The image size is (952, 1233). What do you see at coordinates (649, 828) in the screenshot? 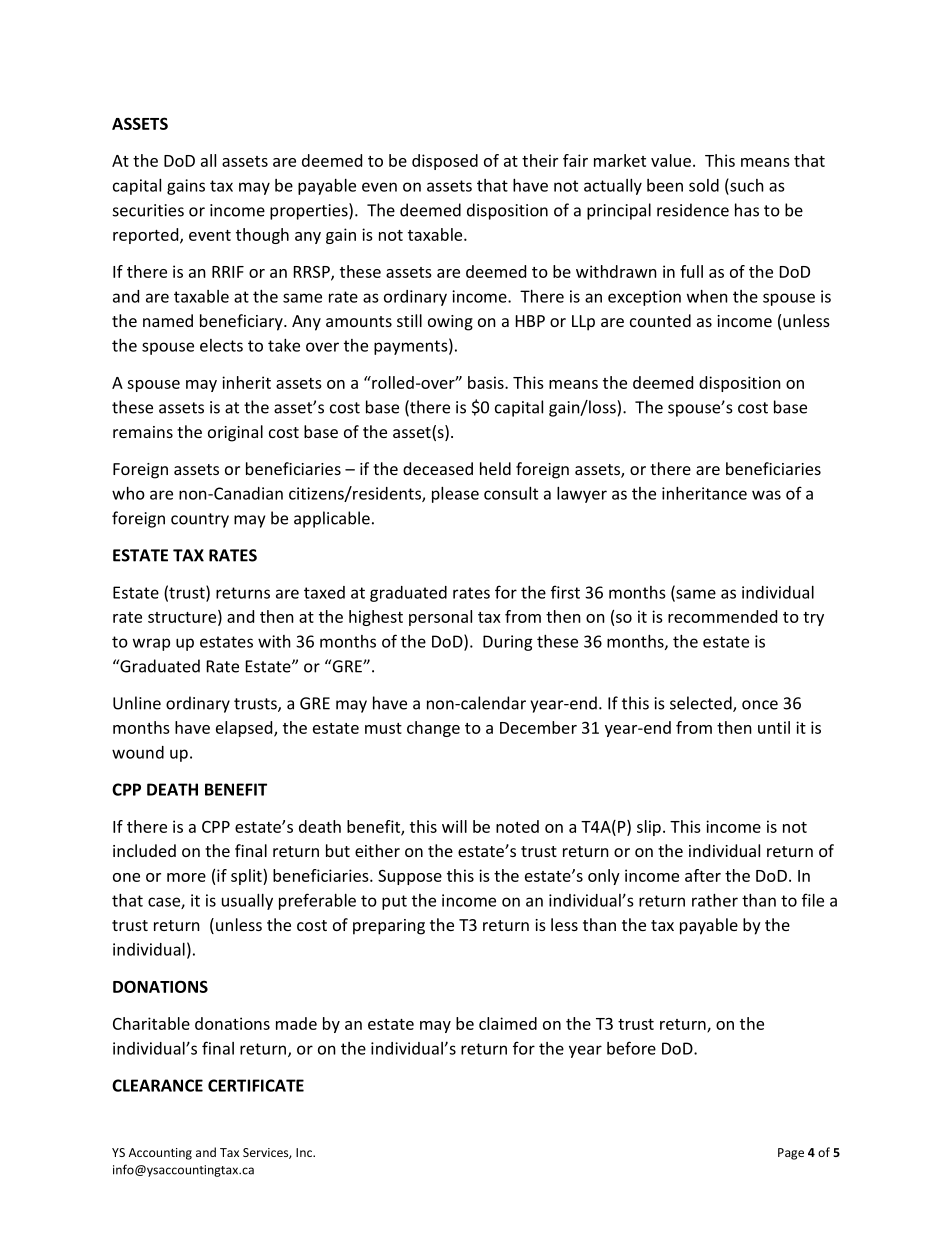
I see `slip` at bounding box center [649, 828].
